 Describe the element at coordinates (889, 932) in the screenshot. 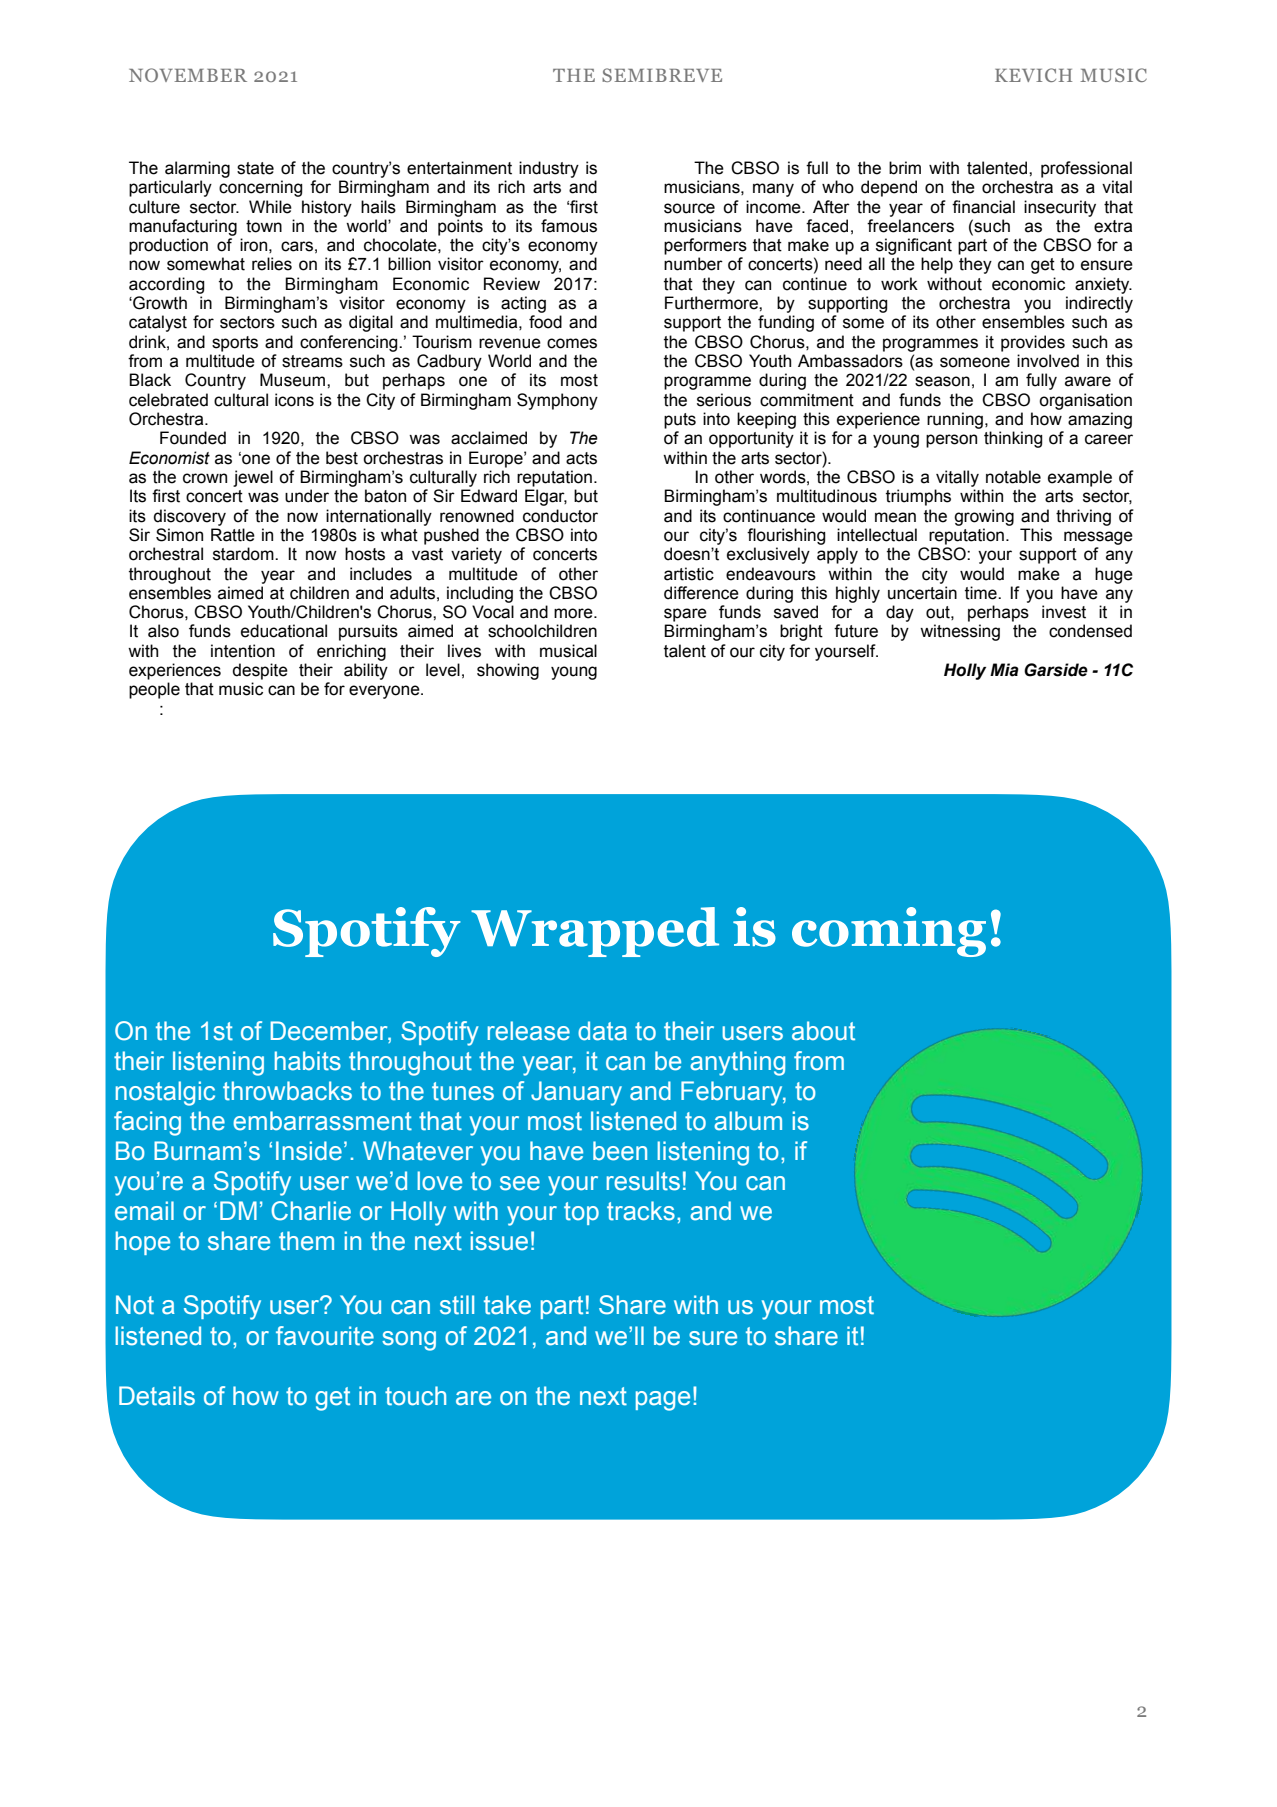

I see `coming` at that location.
